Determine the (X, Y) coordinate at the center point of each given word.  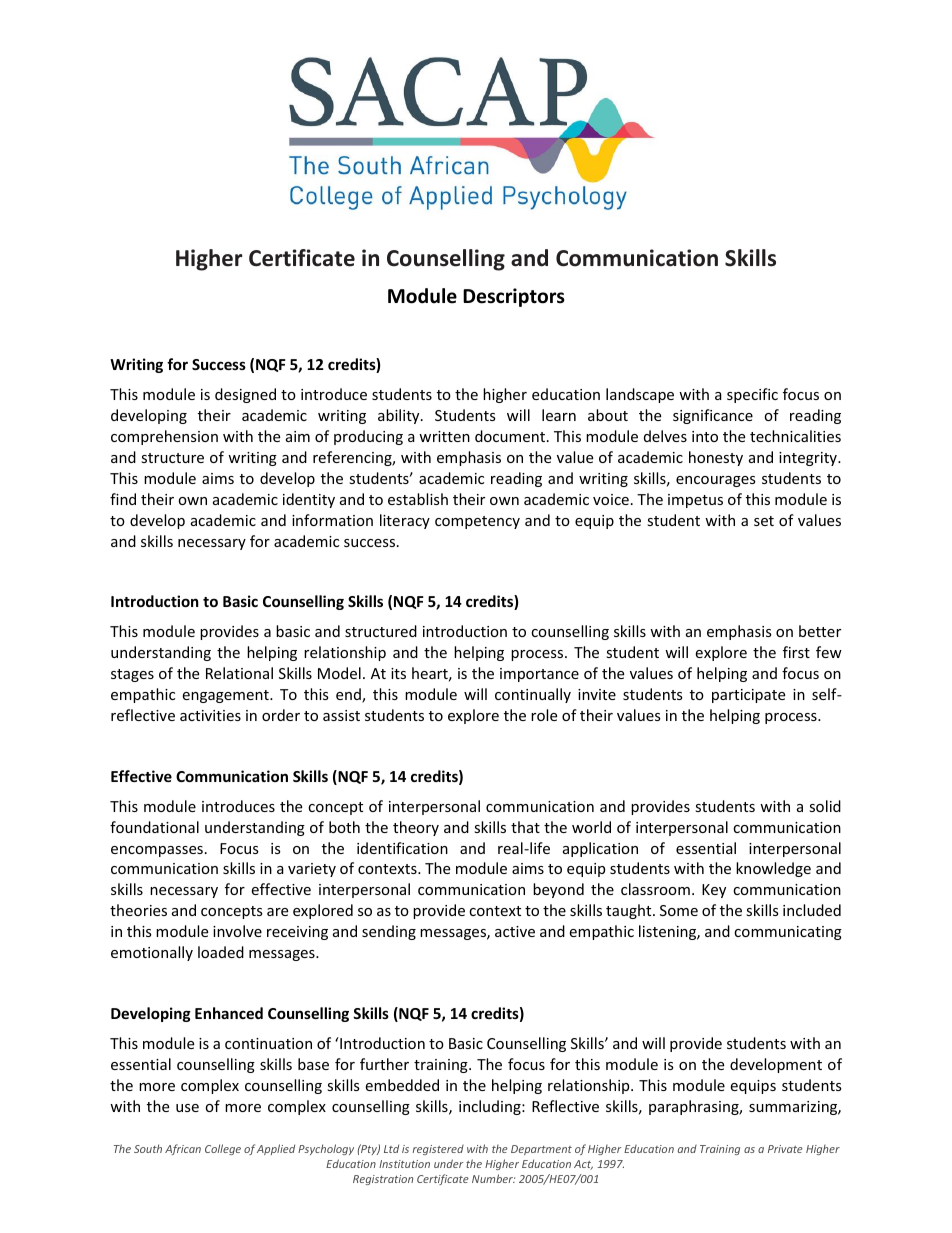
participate (748, 696)
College (223, 1149)
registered (438, 1150)
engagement (226, 696)
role (544, 715)
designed (245, 395)
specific (752, 395)
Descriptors (514, 297)
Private (785, 1149)
